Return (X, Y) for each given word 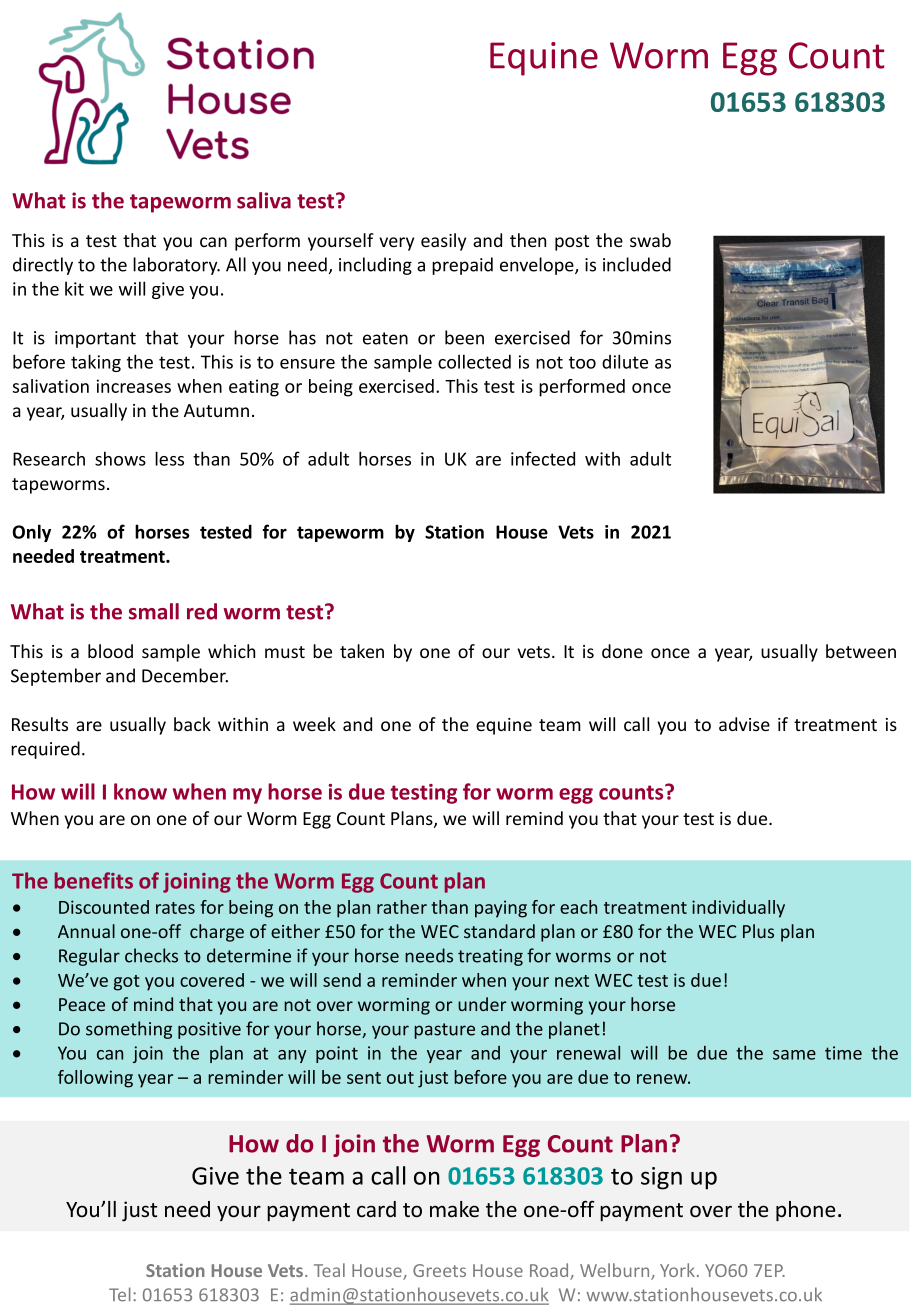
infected (543, 458)
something (129, 1030)
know (140, 791)
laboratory (176, 266)
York (677, 1270)
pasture (444, 1031)
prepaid (462, 266)
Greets (439, 1270)
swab (650, 240)
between (861, 651)
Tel (120, 1294)
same (794, 1055)
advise (744, 724)
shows (120, 458)
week (314, 724)
